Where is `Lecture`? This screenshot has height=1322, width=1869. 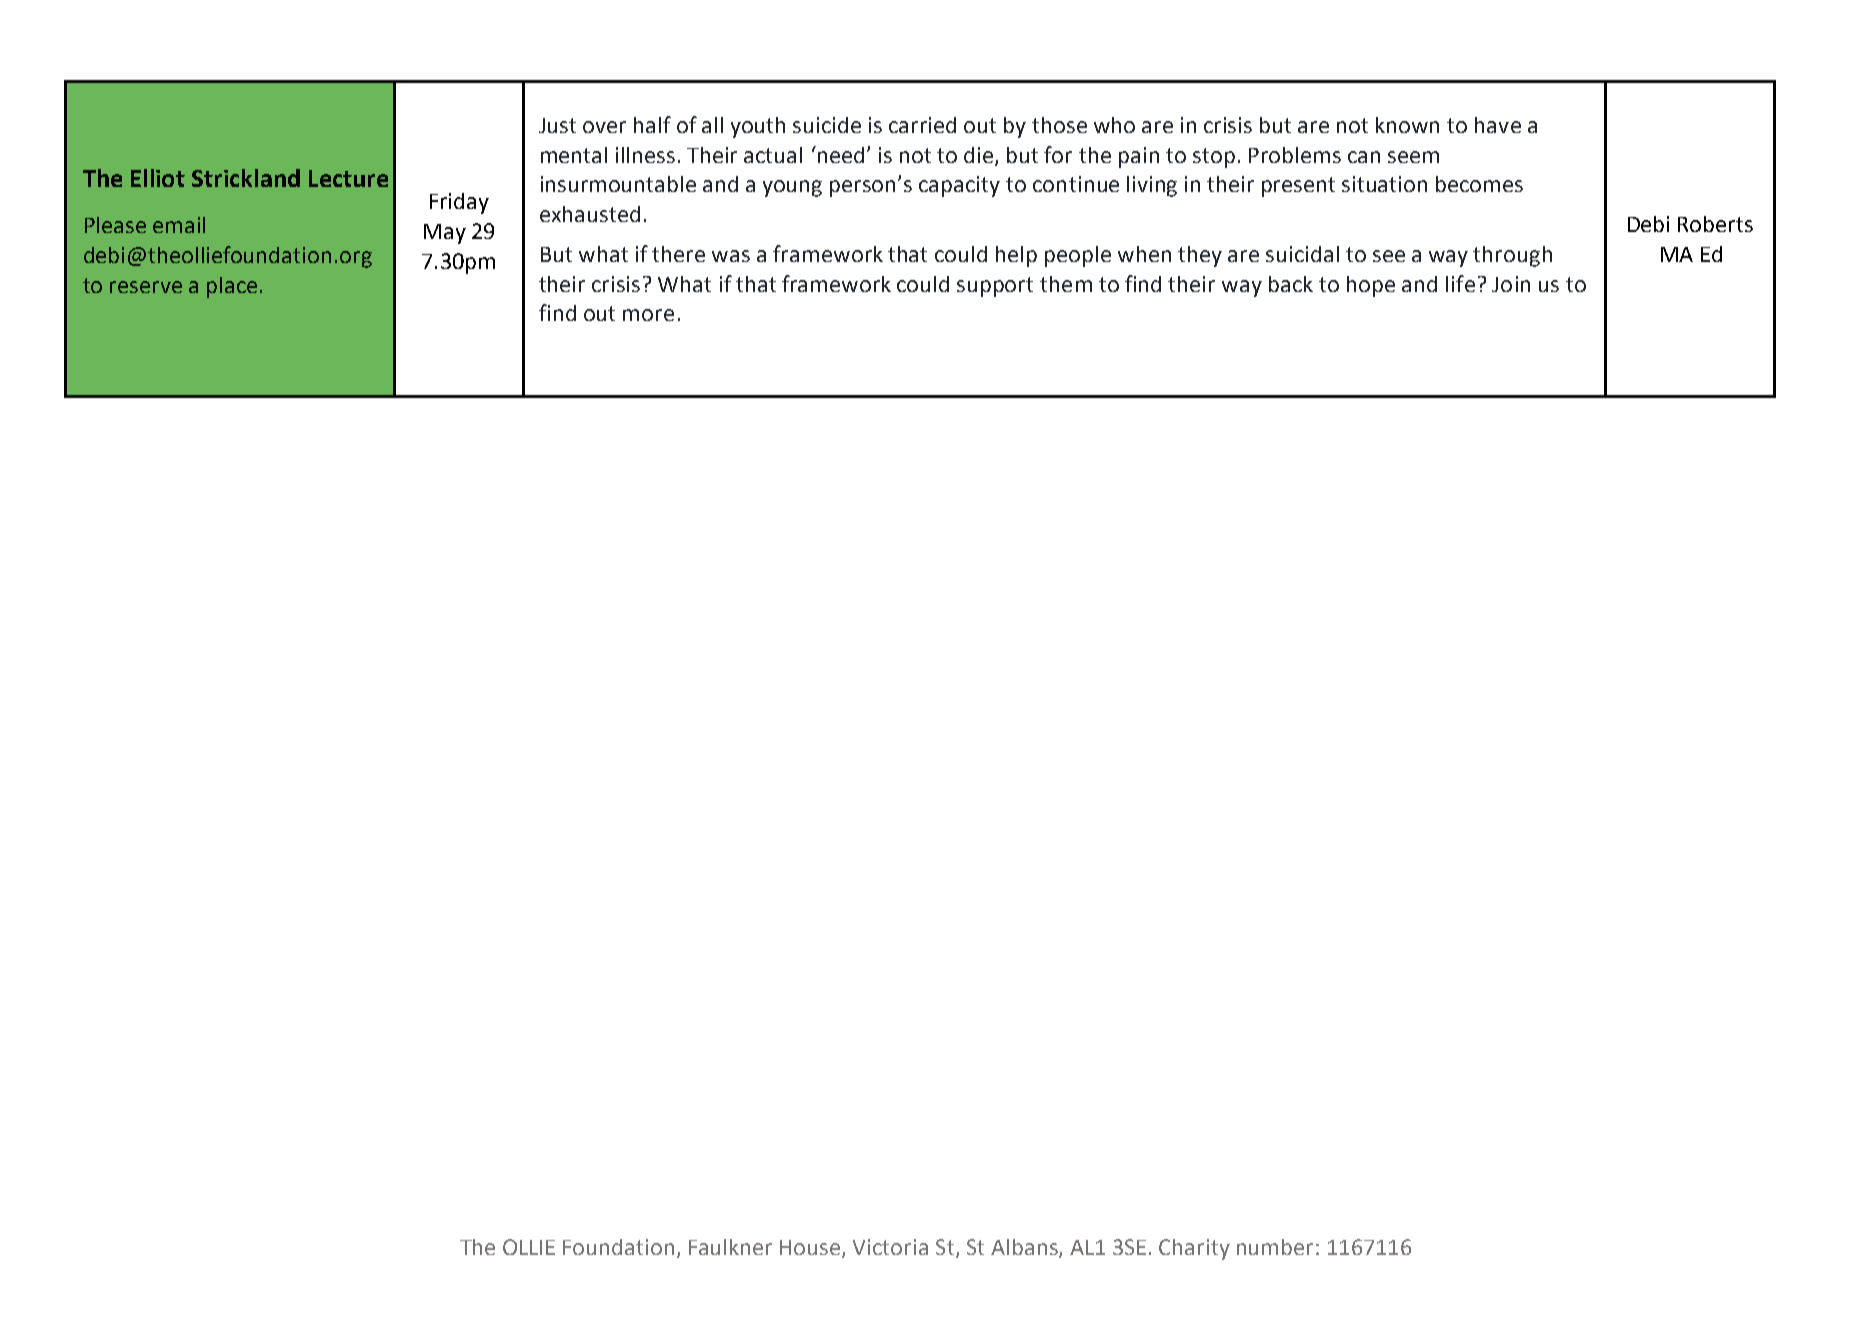
Lecture is located at coordinates (348, 178).
